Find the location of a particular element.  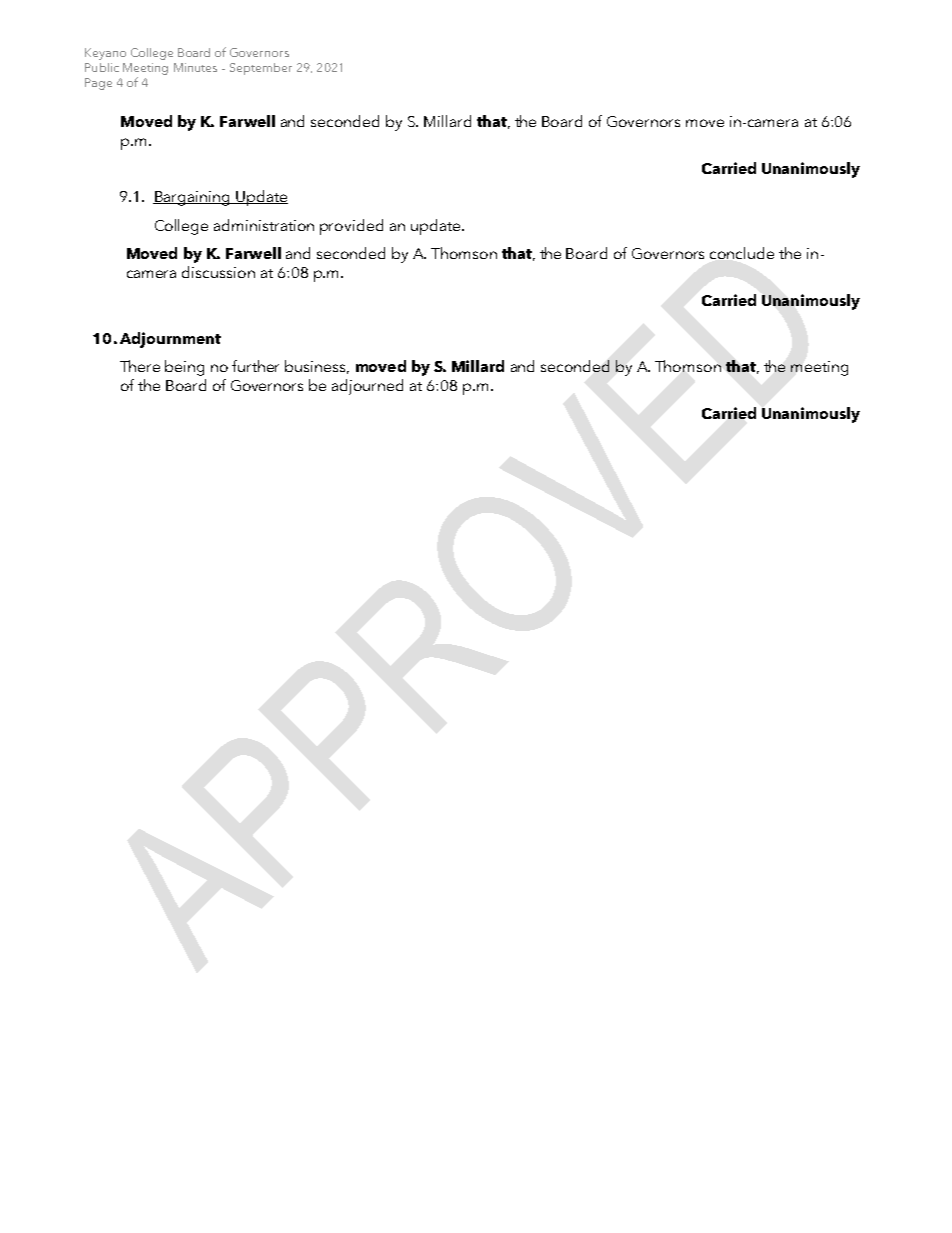

conclude is located at coordinates (742, 253).
